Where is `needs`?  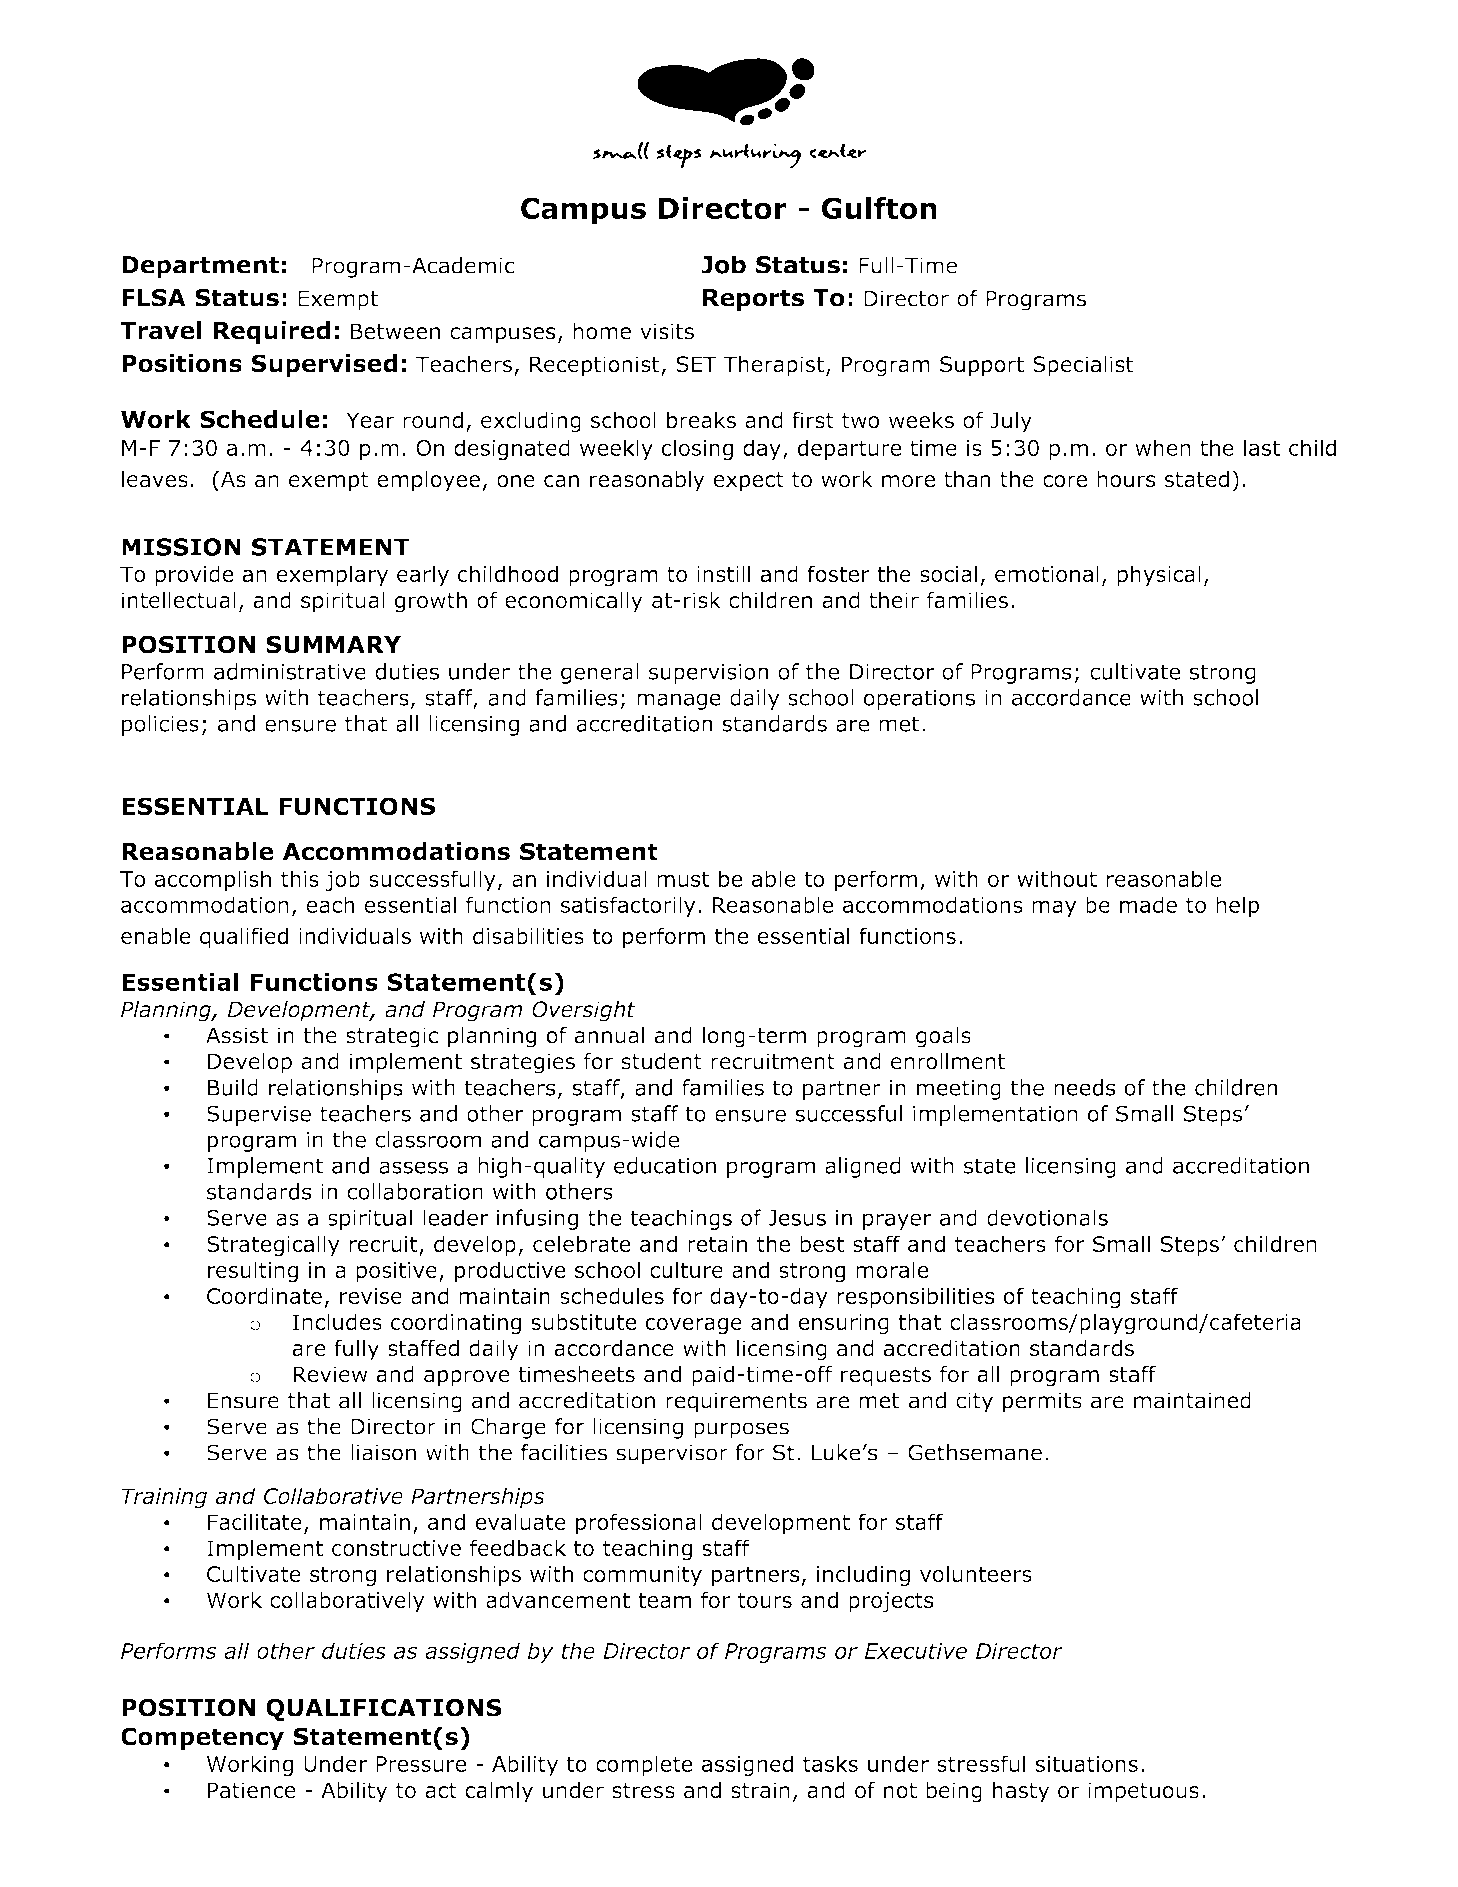
needs is located at coordinates (1085, 1087).
